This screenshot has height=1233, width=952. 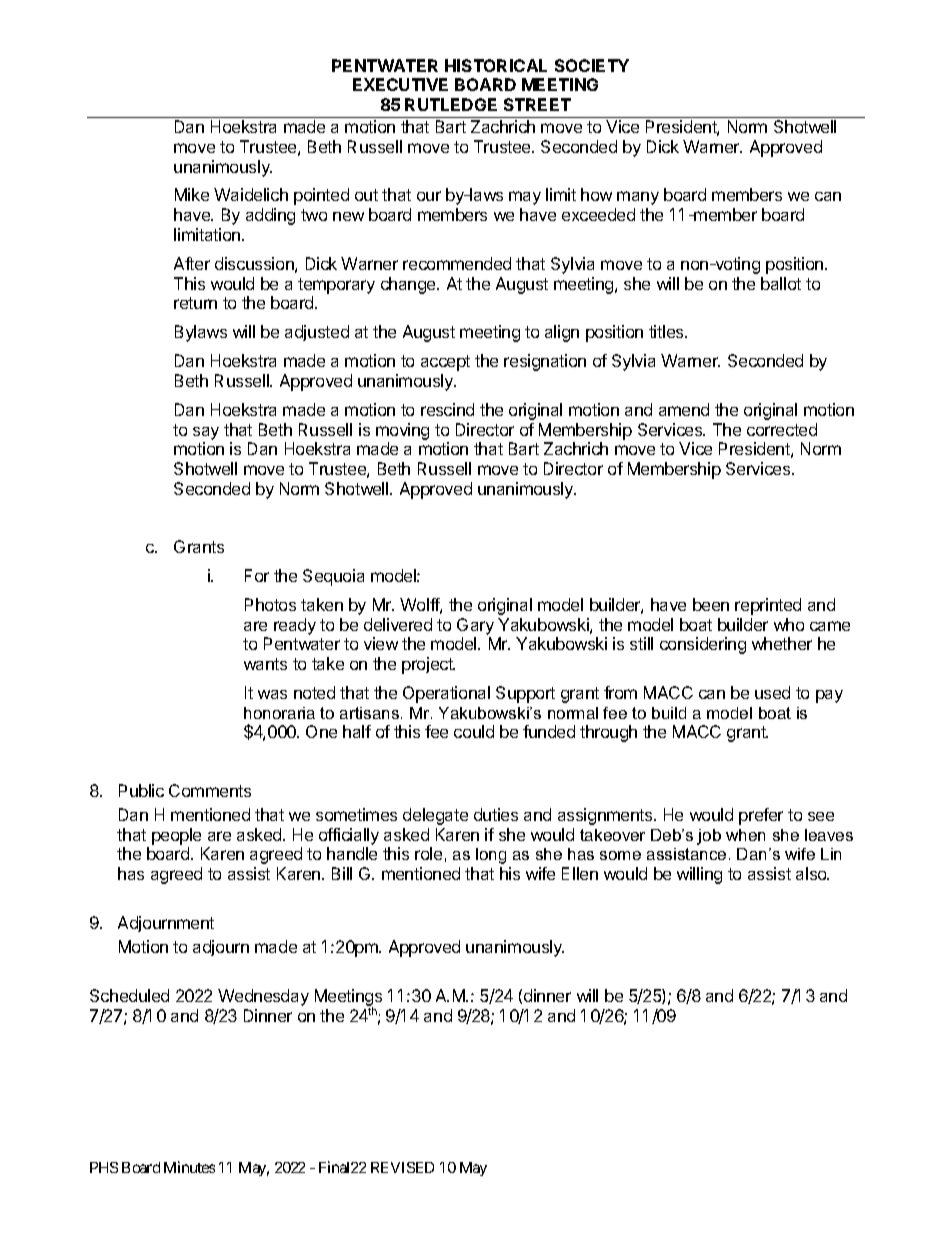 What do you see at coordinates (475, 626) in the screenshot?
I see `Gary` at bounding box center [475, 626].
